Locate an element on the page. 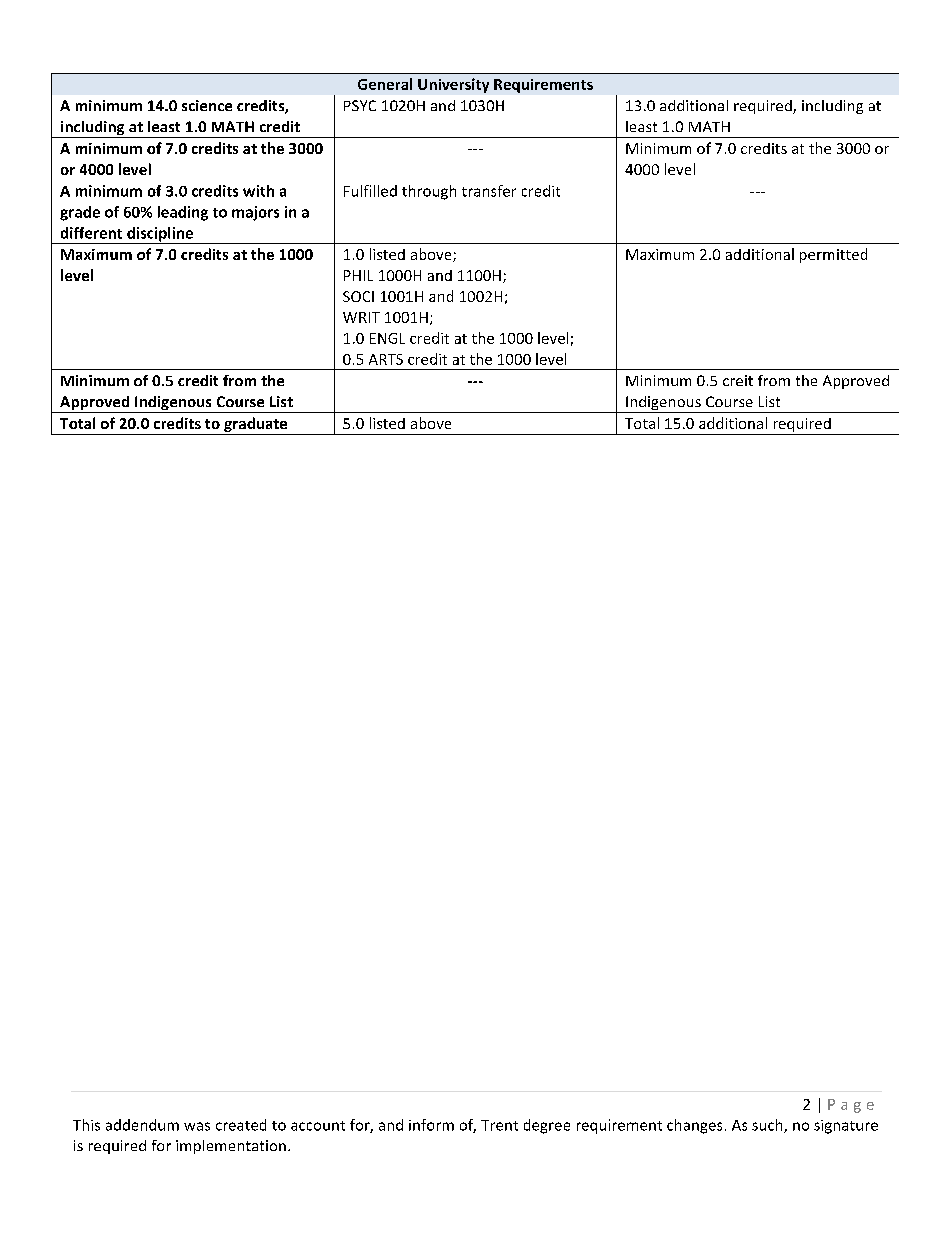 This page has height=1233, width=952. addendum is located at coordinates (142, 1125).
